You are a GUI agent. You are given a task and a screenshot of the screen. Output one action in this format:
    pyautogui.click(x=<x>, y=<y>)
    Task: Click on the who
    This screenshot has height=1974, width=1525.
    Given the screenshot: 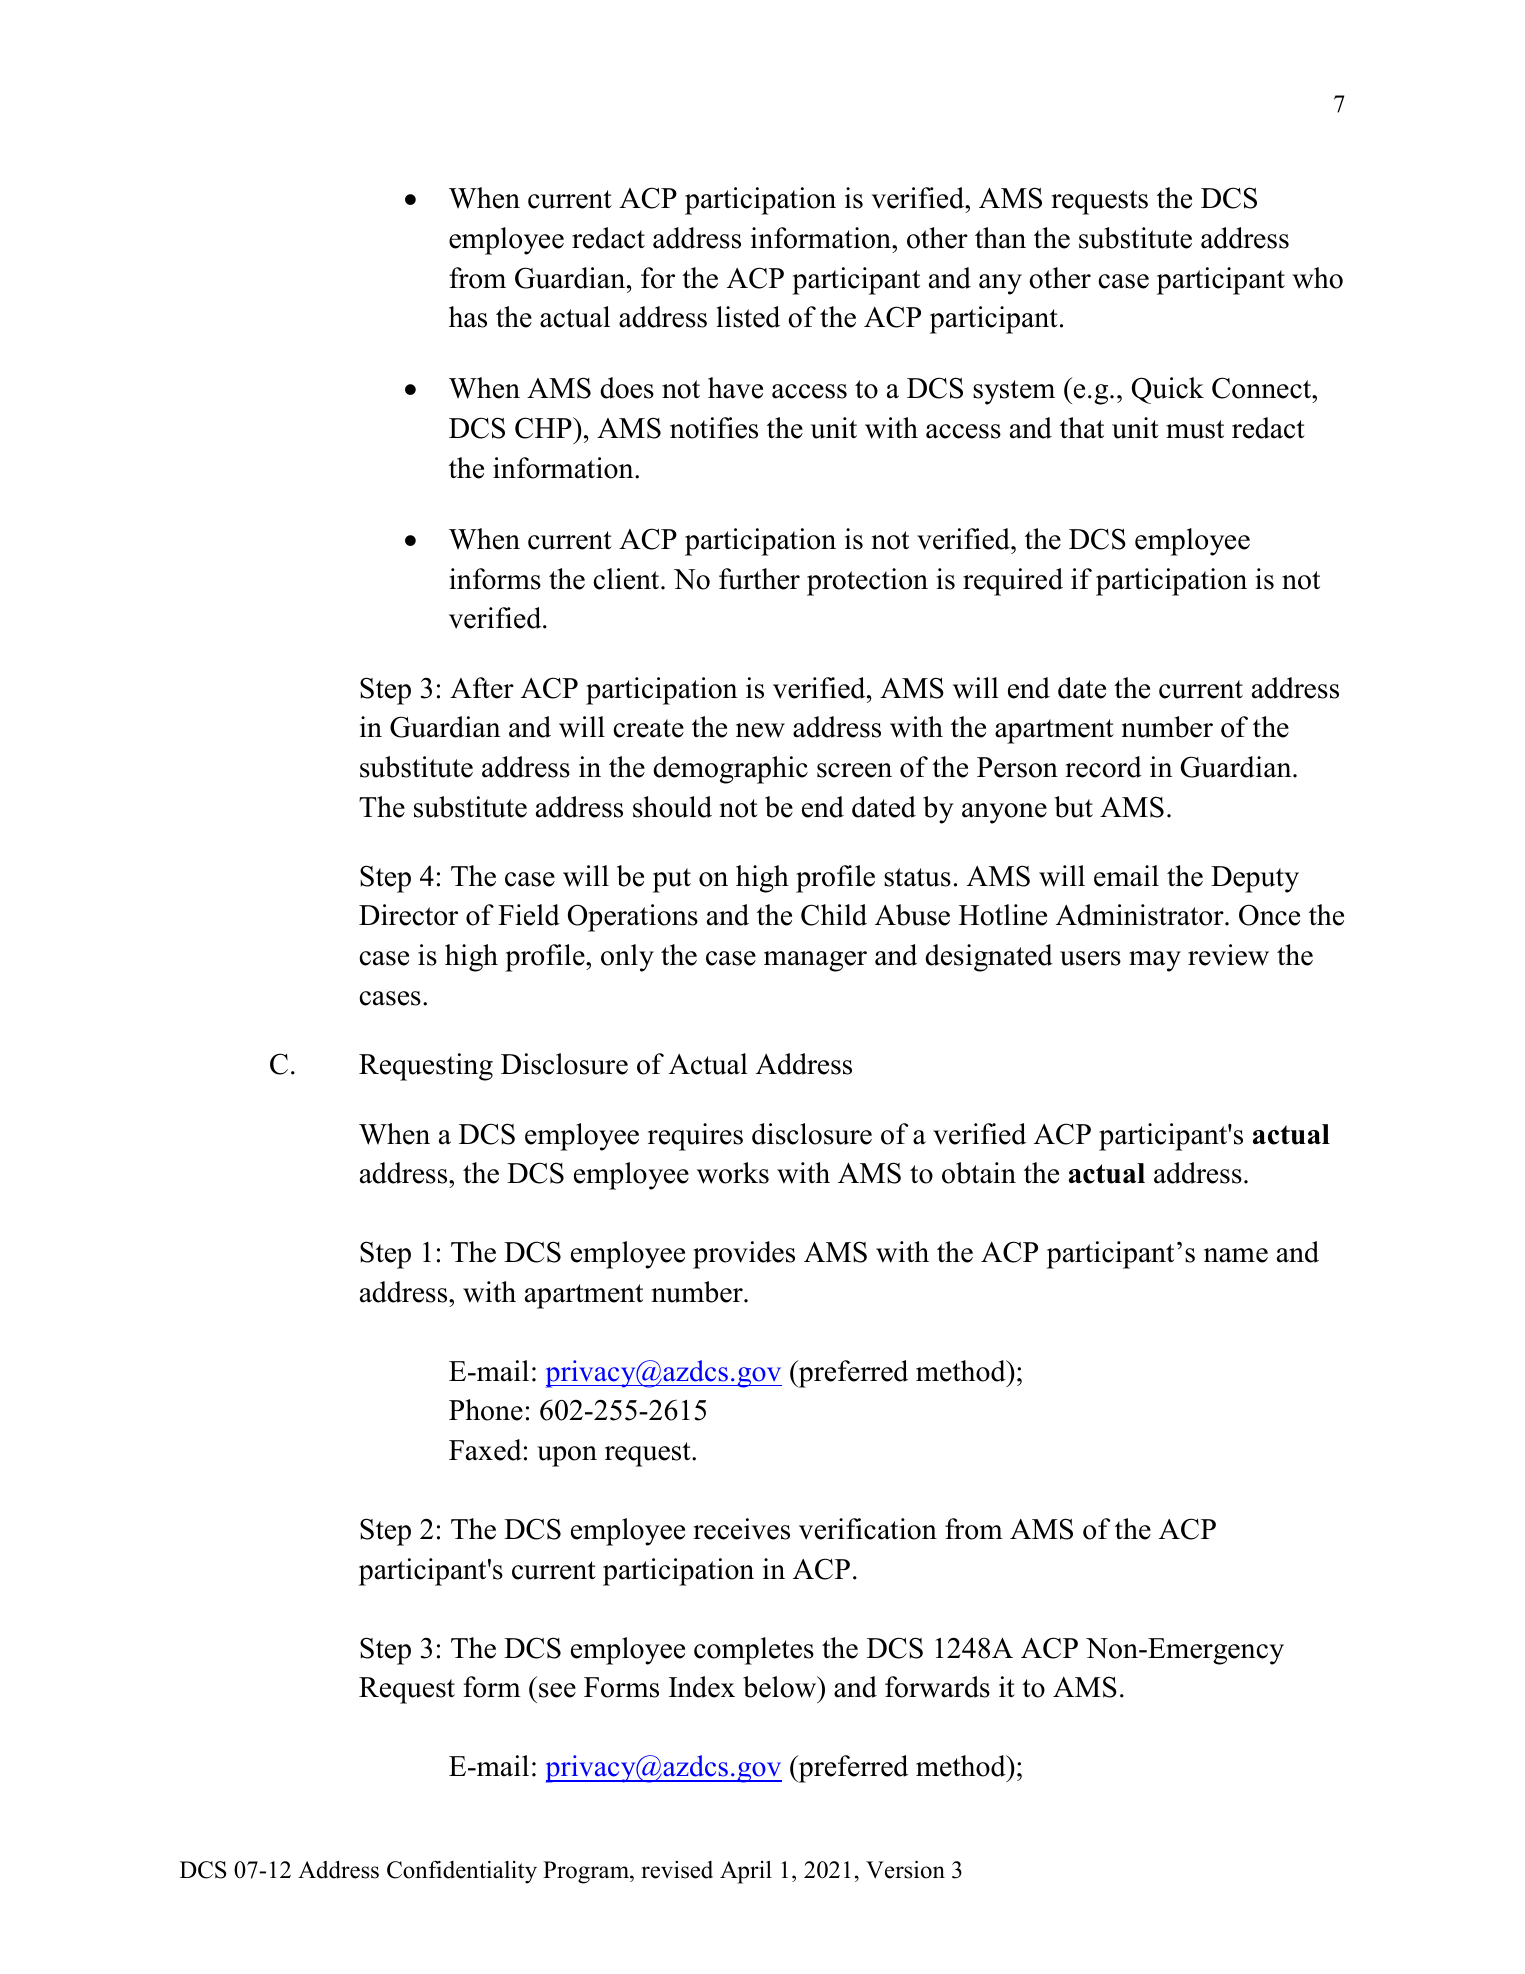 What is the action you would take?
    pyautogui.click(x=1317, y=278)
